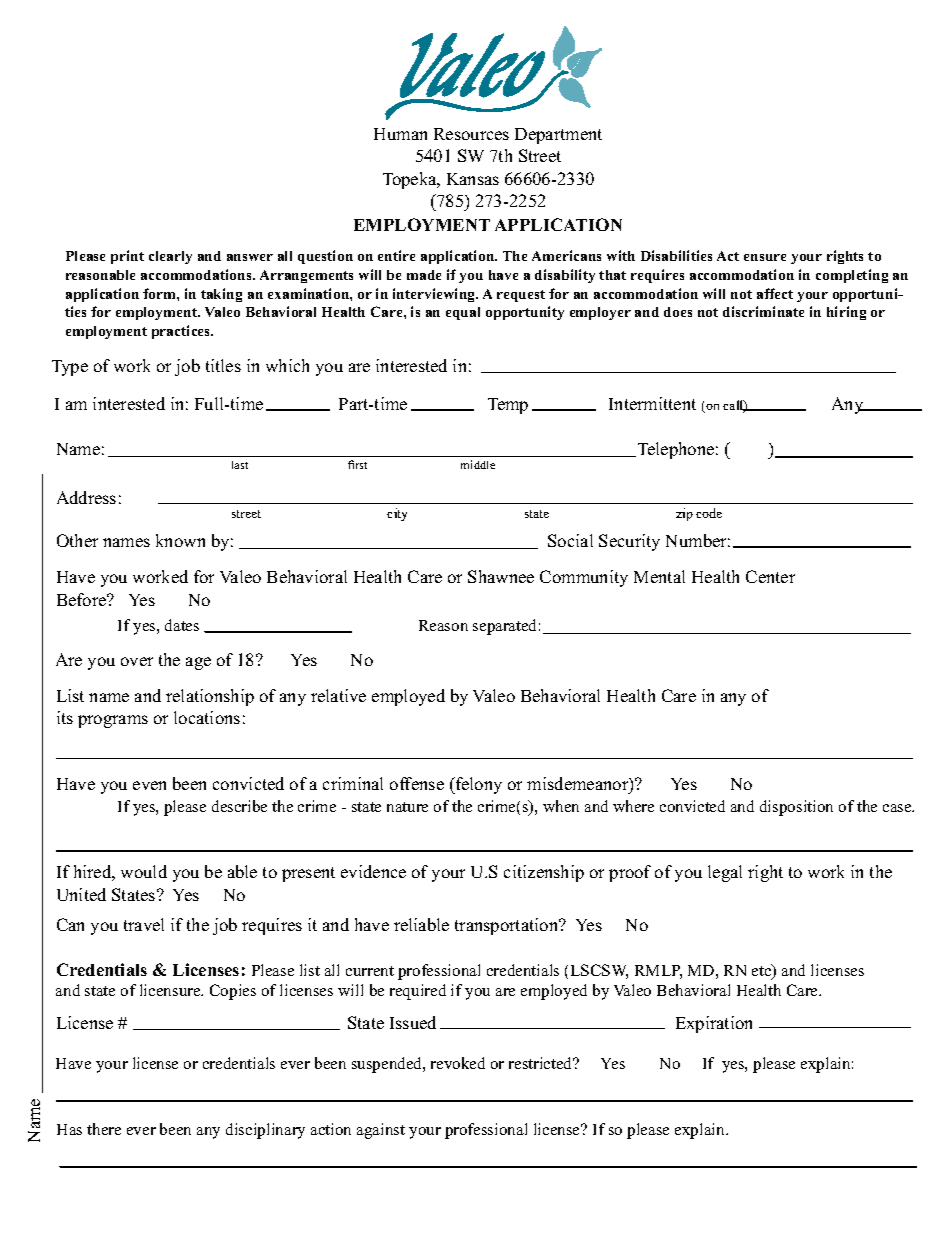 The image size is (952, 1233). I want to click on Shawnee, so click(501, 576).
